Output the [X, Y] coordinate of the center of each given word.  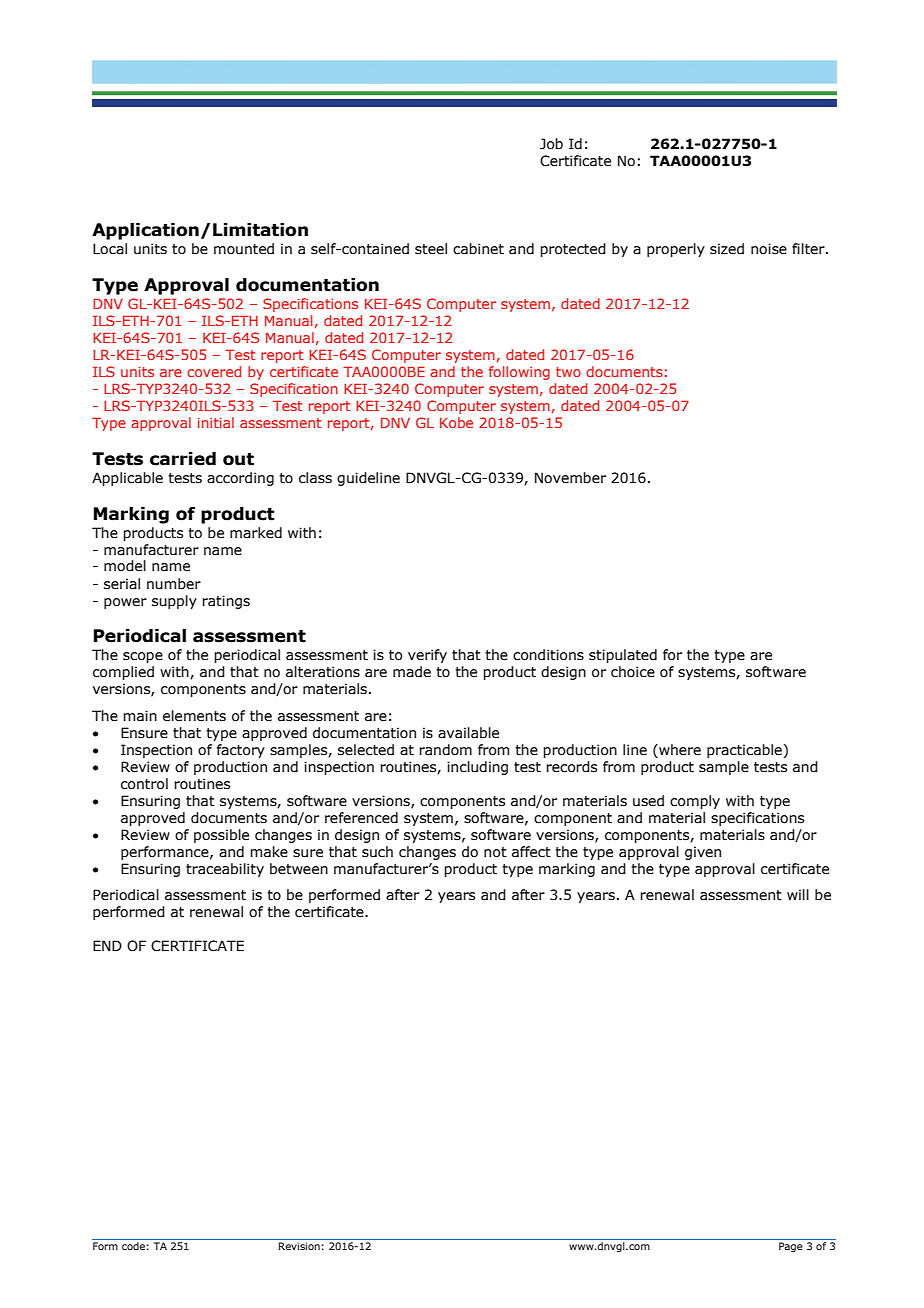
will [798, 894]
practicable [744, 751]
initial [216, 422]
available [468, 733]
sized [727, 249]
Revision [299, 1246]
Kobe [456, 422]
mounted [244, 249]
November [570, 478]
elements [194, 716]
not [495, 852]
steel [431, 249]
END [107, 945]
